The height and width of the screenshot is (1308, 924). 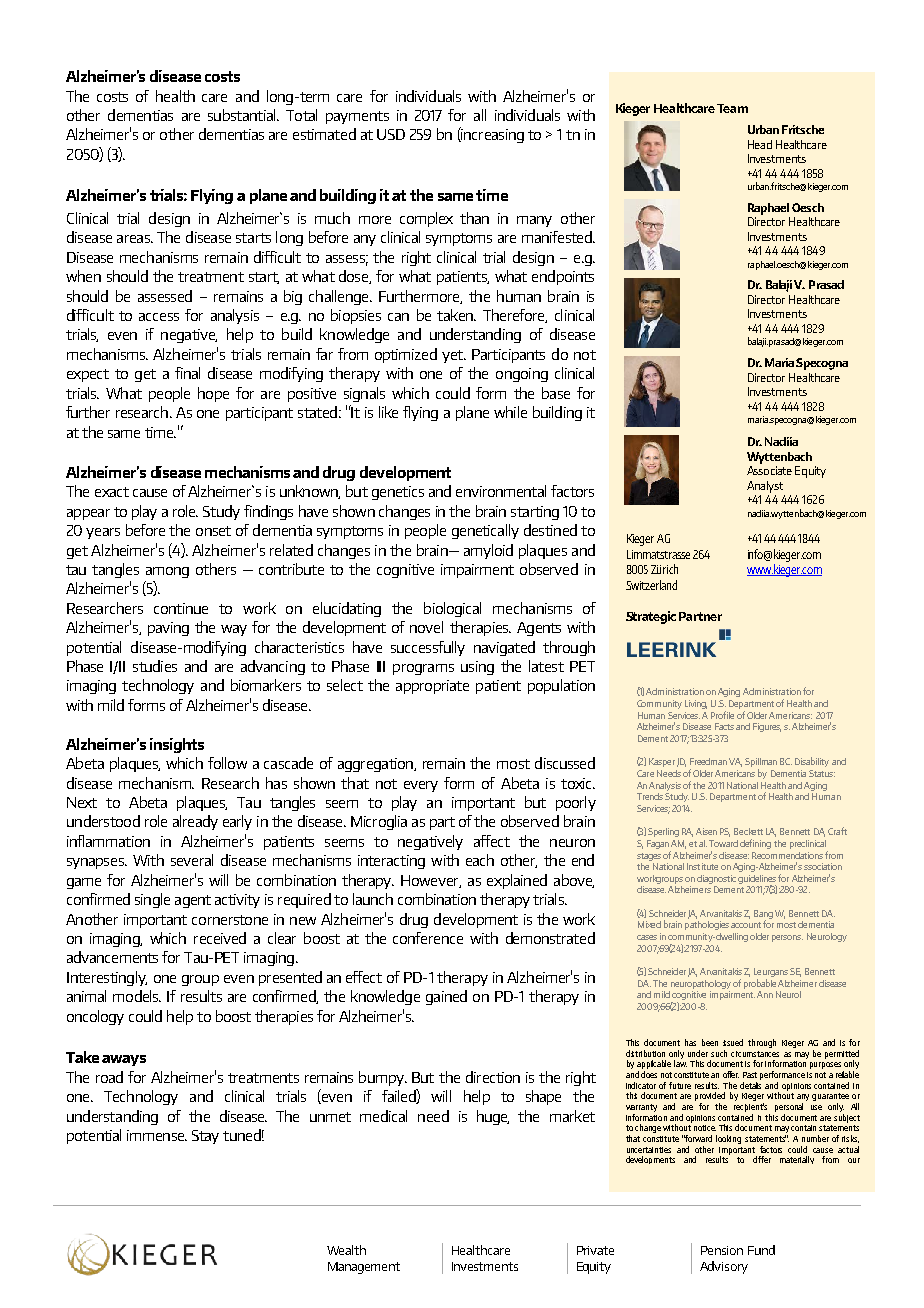 I want to click on Management, so click(x=364, y=1268).
